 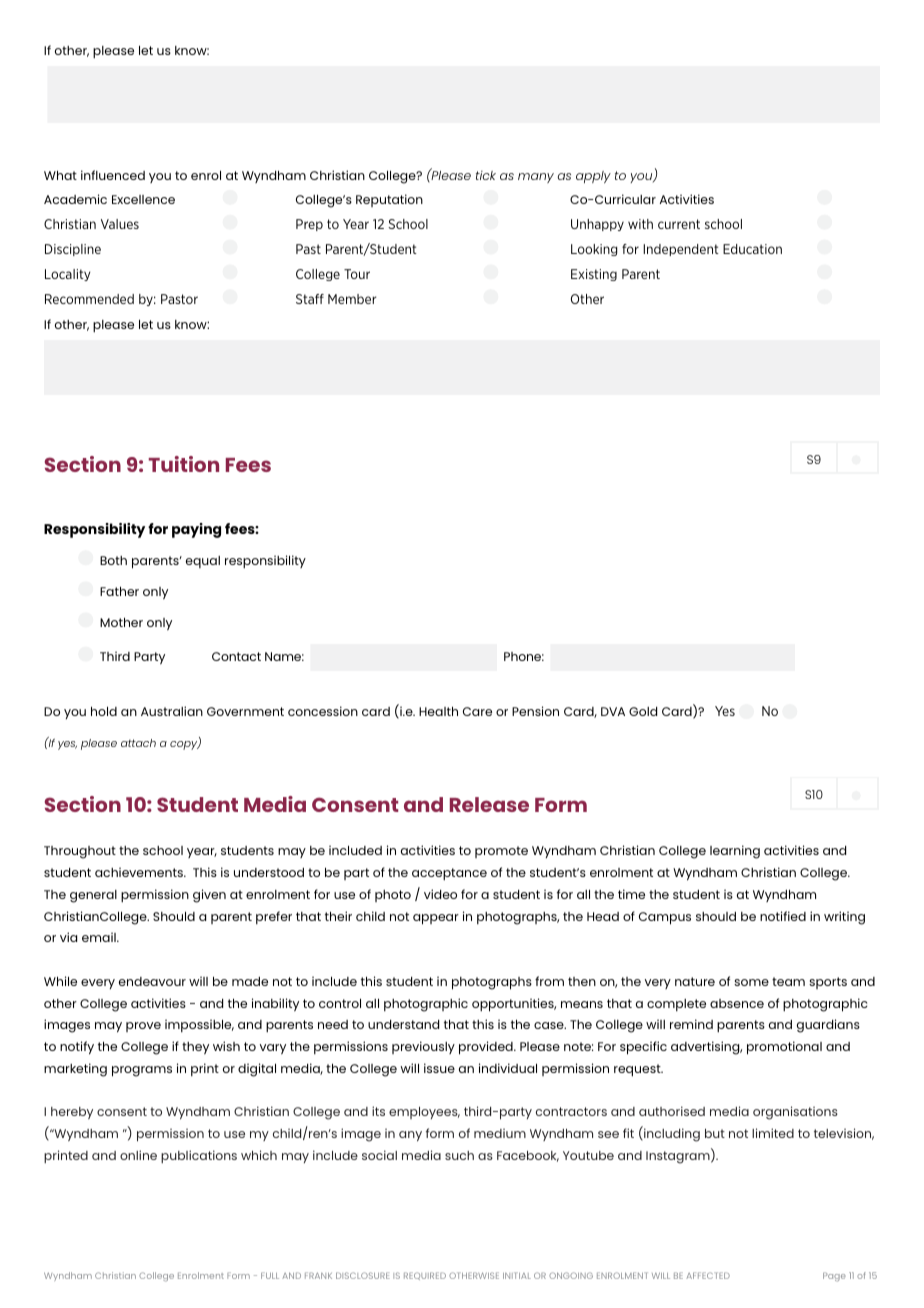 I want to click on Education, so click(x=752, y=249).
